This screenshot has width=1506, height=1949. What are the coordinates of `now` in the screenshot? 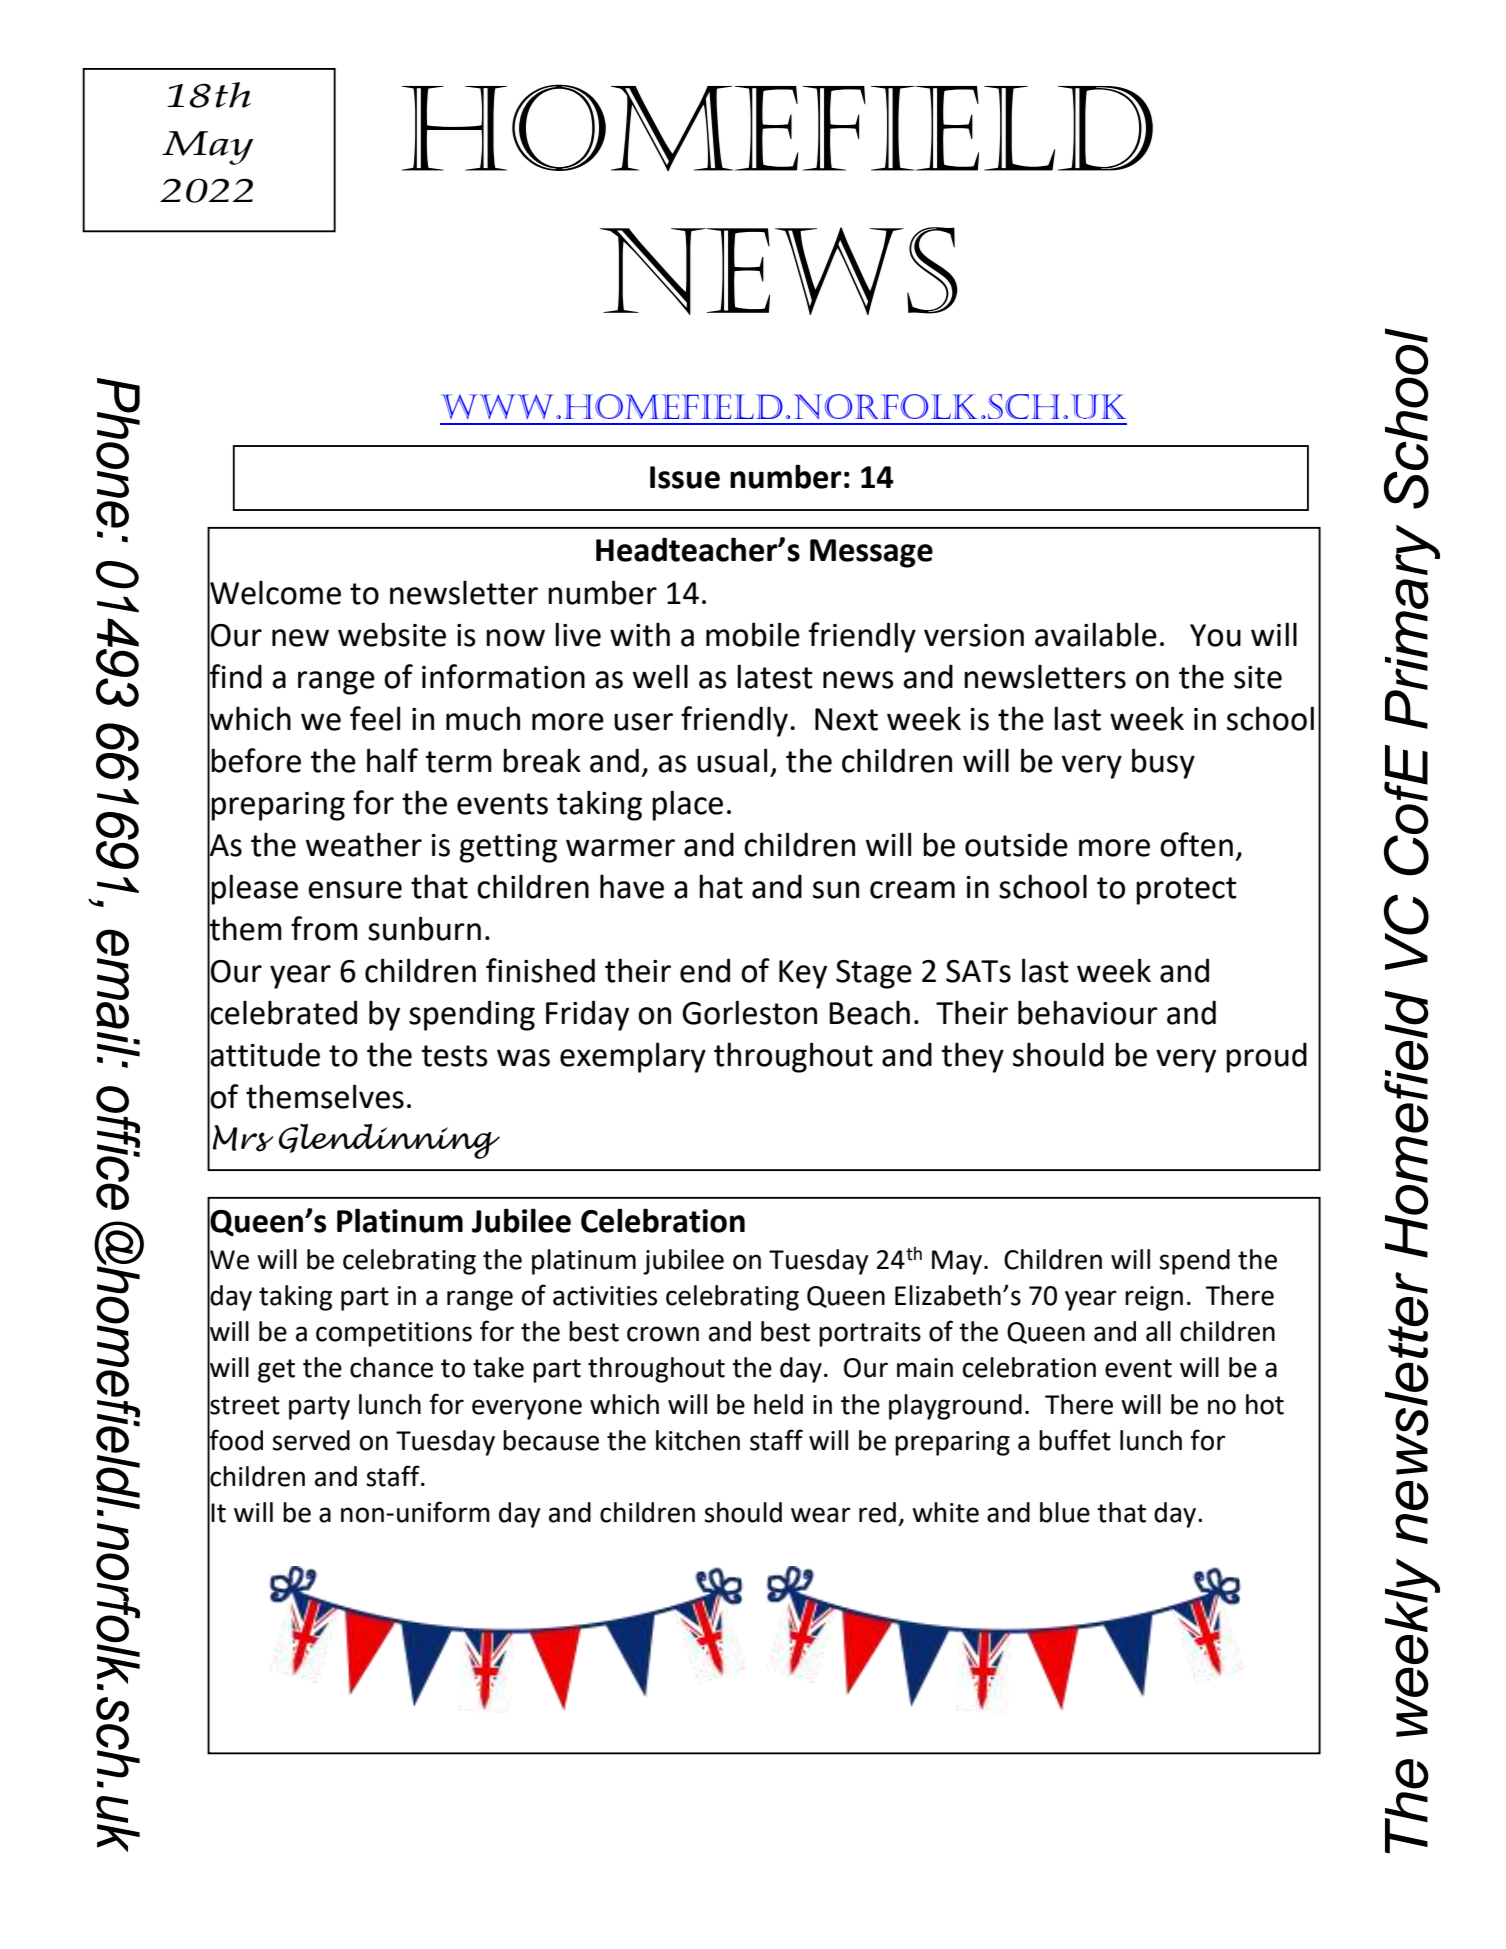 It's located at (515, 638).
